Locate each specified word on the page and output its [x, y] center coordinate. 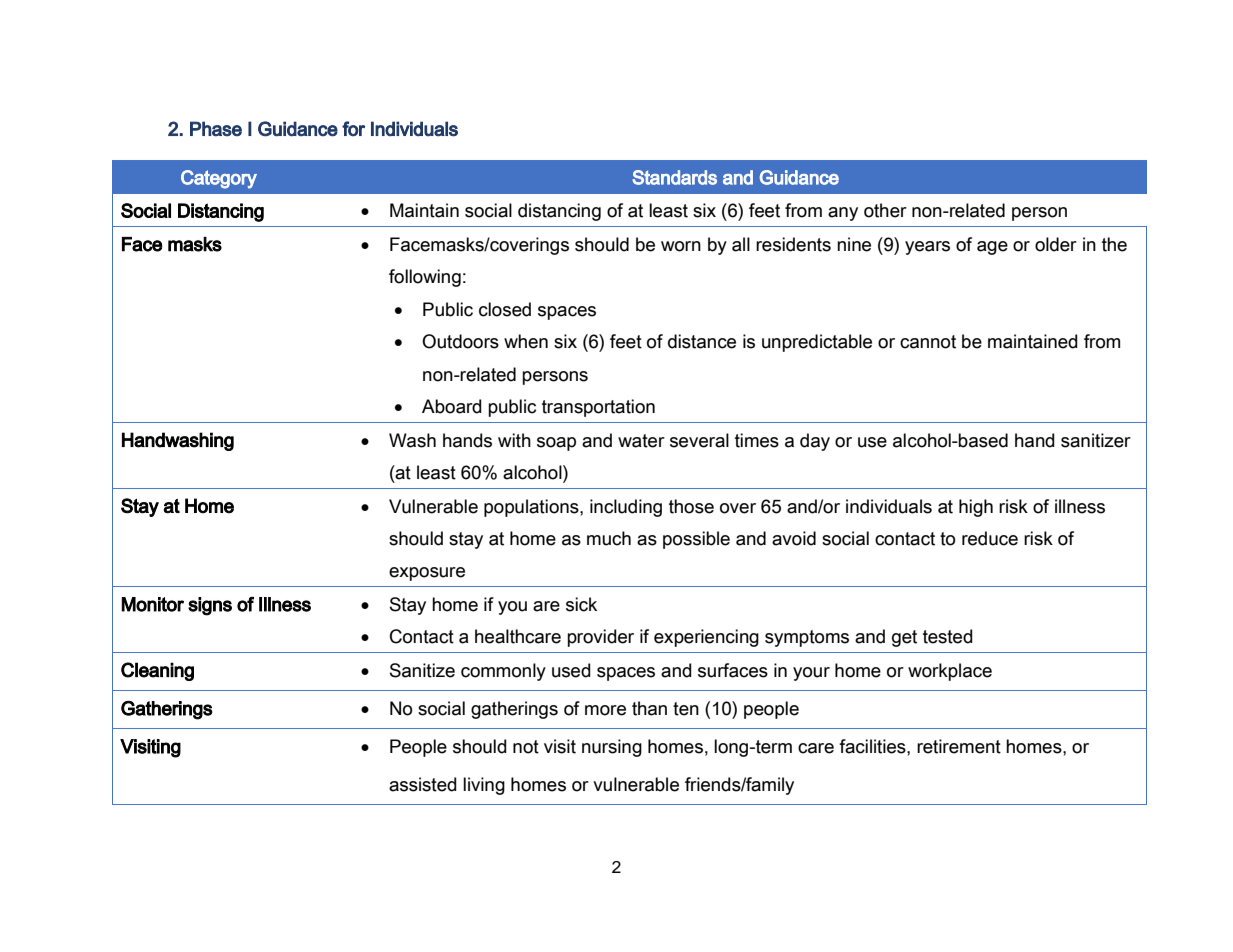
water [641, 441]
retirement [959, 746]
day [815, 442]
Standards [674, 177]
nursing [612, 748]
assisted [423, 784]
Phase [216, 129]
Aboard [452, 406]
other [885, 210]
